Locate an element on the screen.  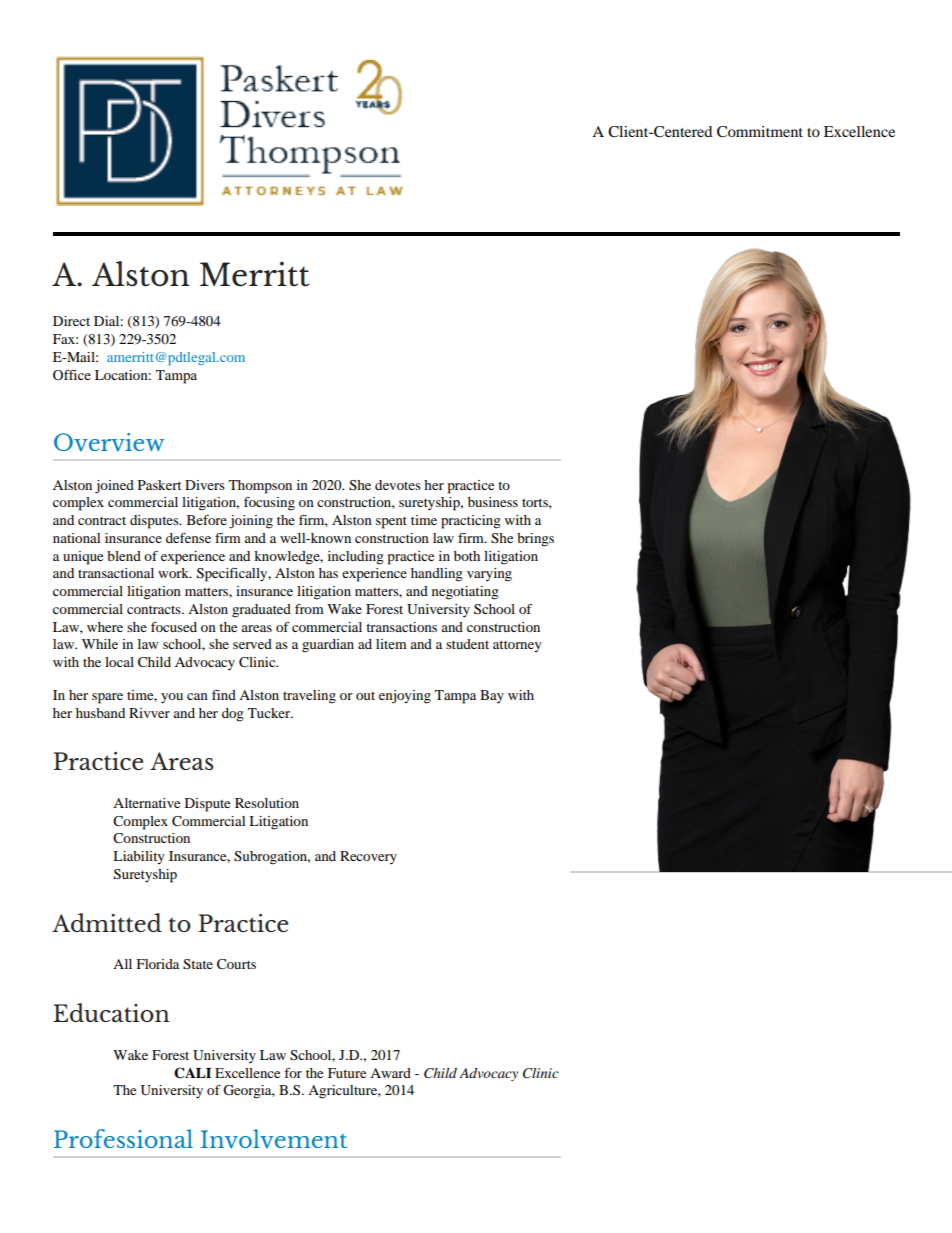
business is located at coordinates (493, 502).
